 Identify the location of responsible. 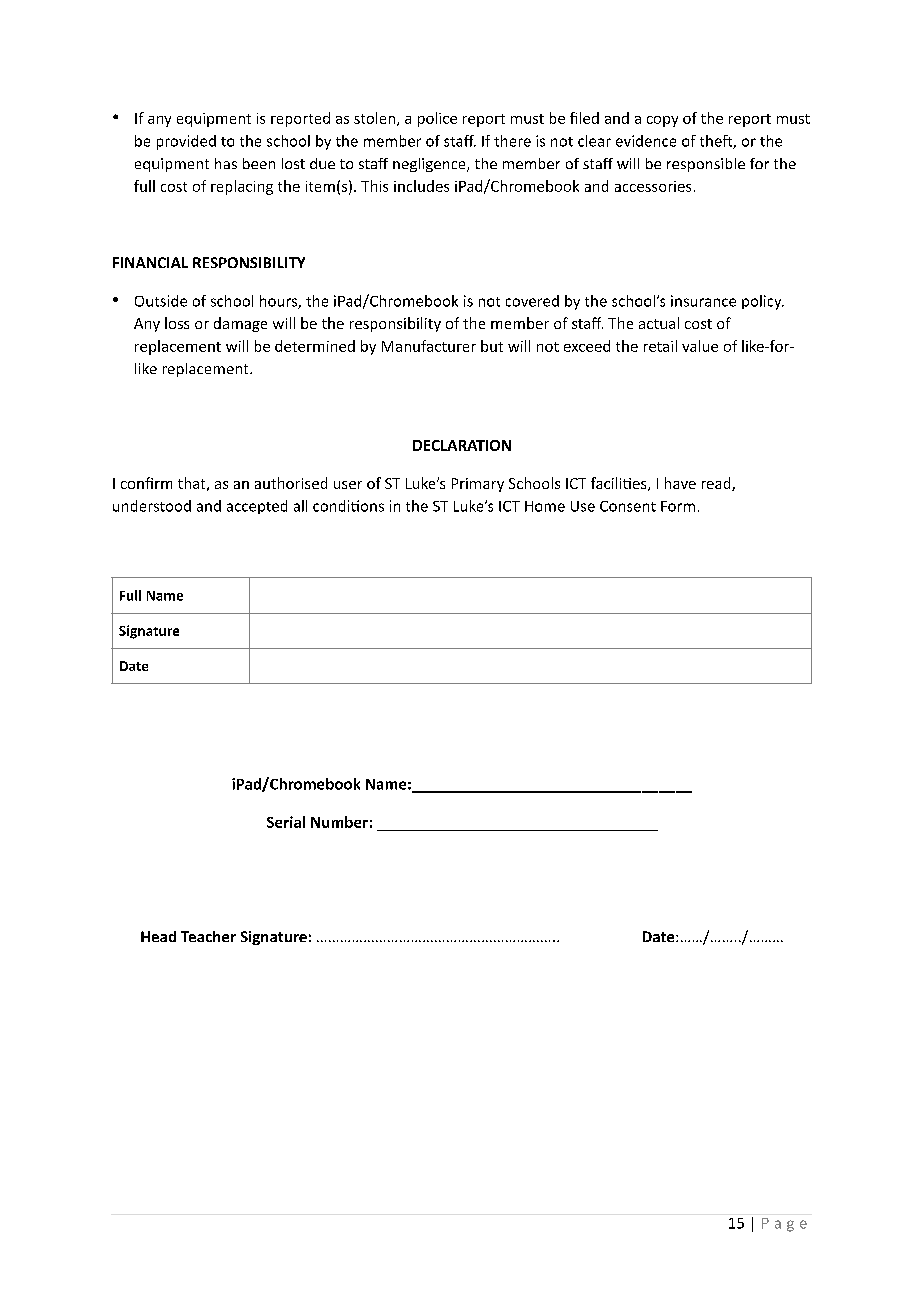
(706, 165).
